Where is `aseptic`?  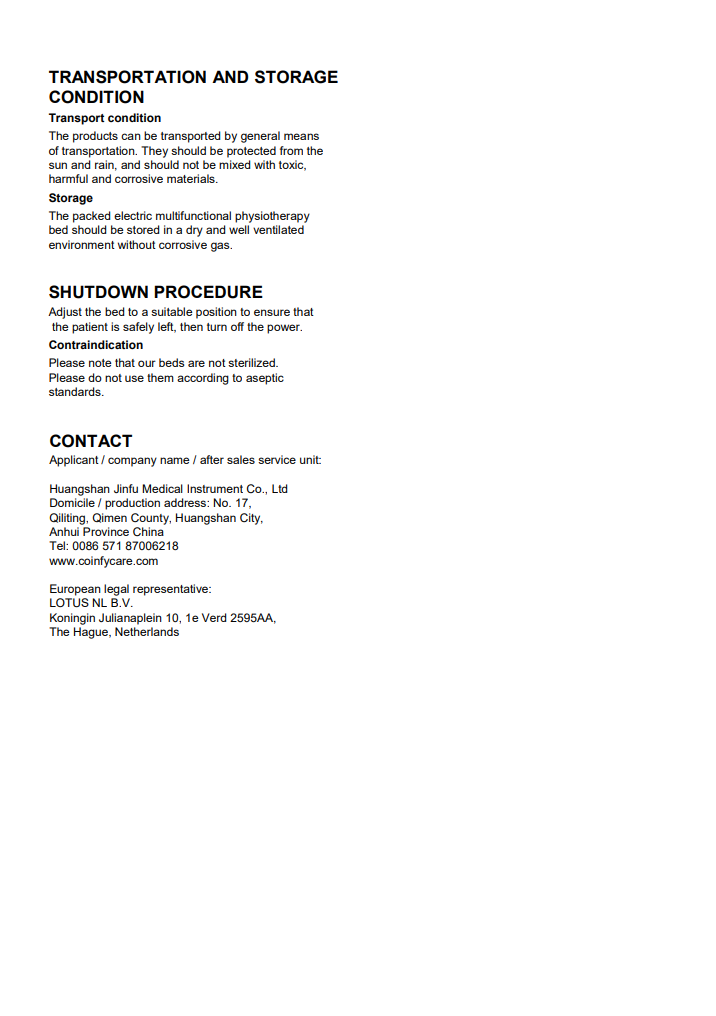 aseptic is located at coordinates (265, 379).
